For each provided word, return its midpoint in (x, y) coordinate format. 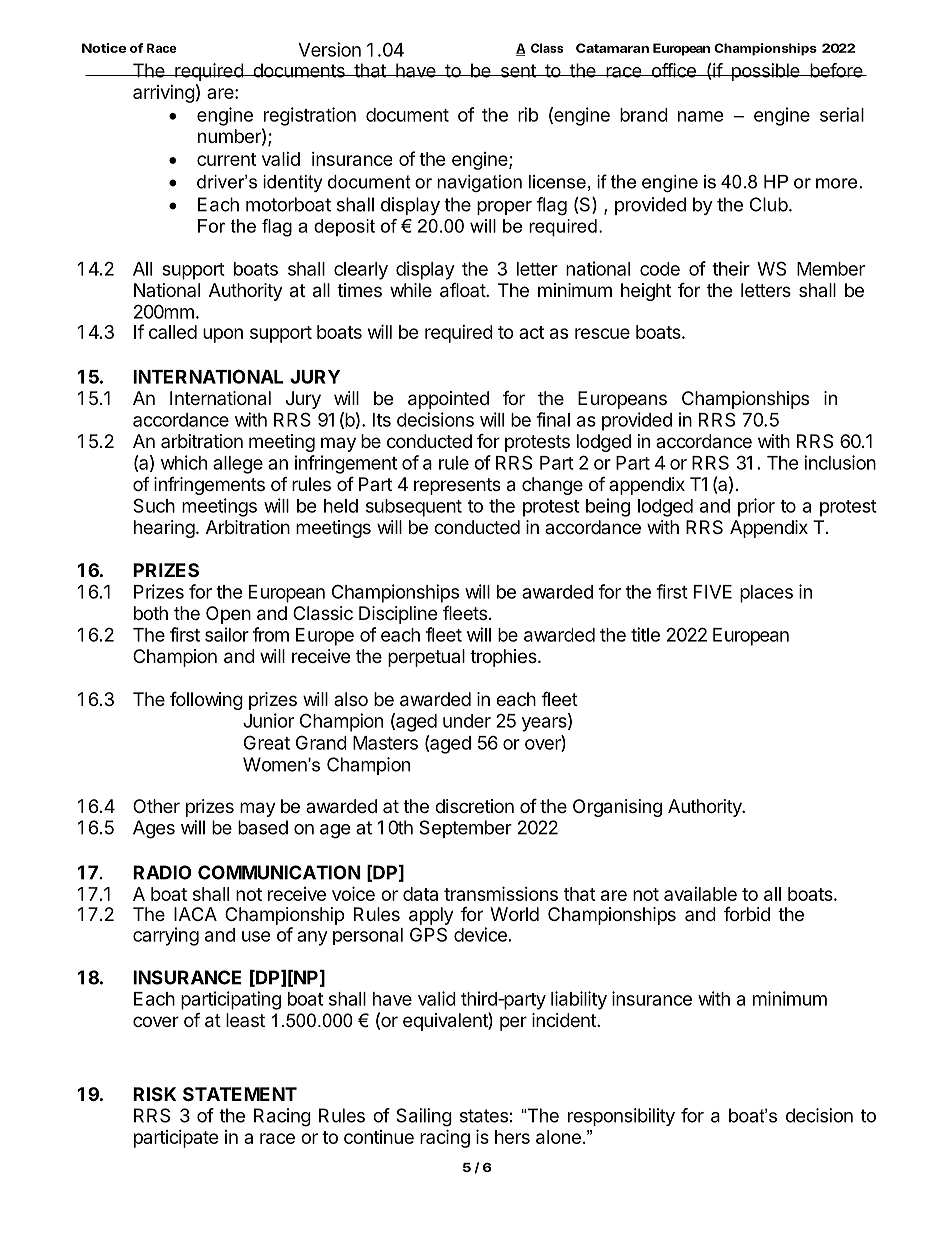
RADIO (162, 872)
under (467, 721)
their (731, 268)
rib (528, 114)
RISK (154, 1094)
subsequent (414, 508)
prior (756, 507)
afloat (463, 290)
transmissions (501, 893)
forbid (747, 914)
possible (765, 72)
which (184, 462)
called (173, 332)
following (206, 700)
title (645, 634)
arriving (164, 94)
